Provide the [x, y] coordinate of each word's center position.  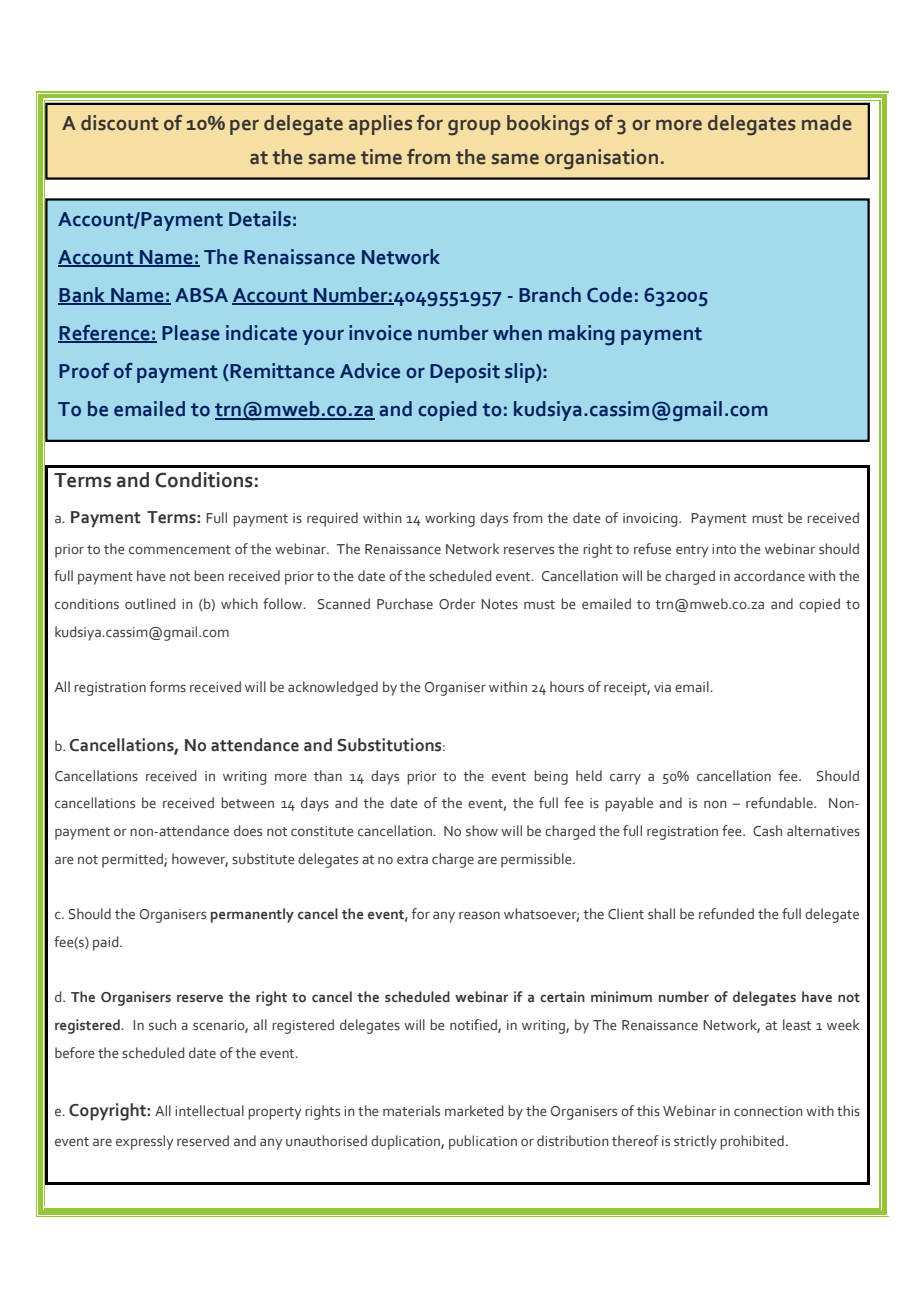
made [827, 123]
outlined [150, 604]
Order [457, 604]
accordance [769, 576]
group [474, 128]
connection [768, 1111]
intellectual [209, 1111]
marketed [474, 1111]
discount [120, 123]
